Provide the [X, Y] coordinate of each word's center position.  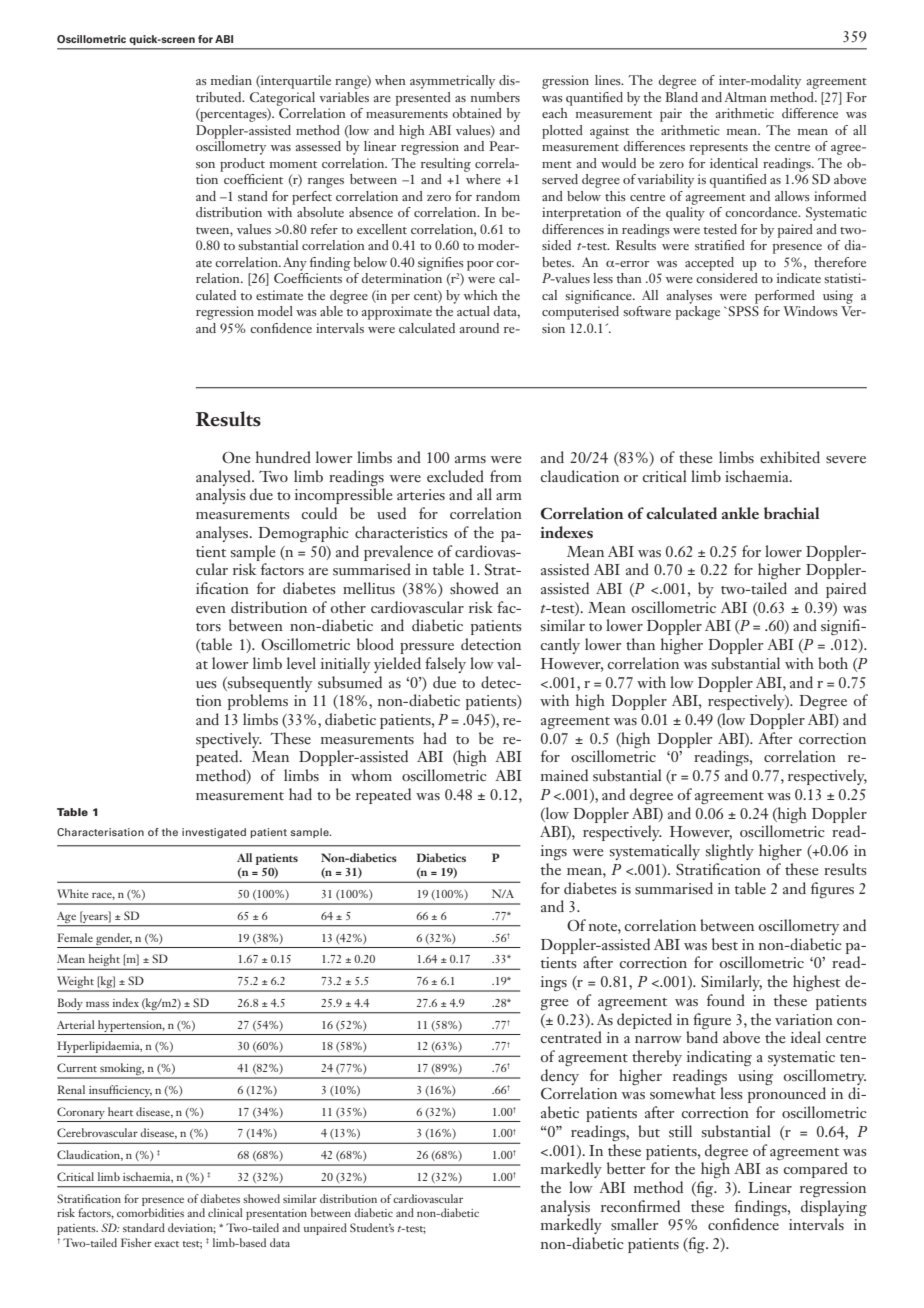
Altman [746, 97]
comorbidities [150, 1212]
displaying [834, 1208]
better [626, 1168]
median [231, 80]
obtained [477, 113]
